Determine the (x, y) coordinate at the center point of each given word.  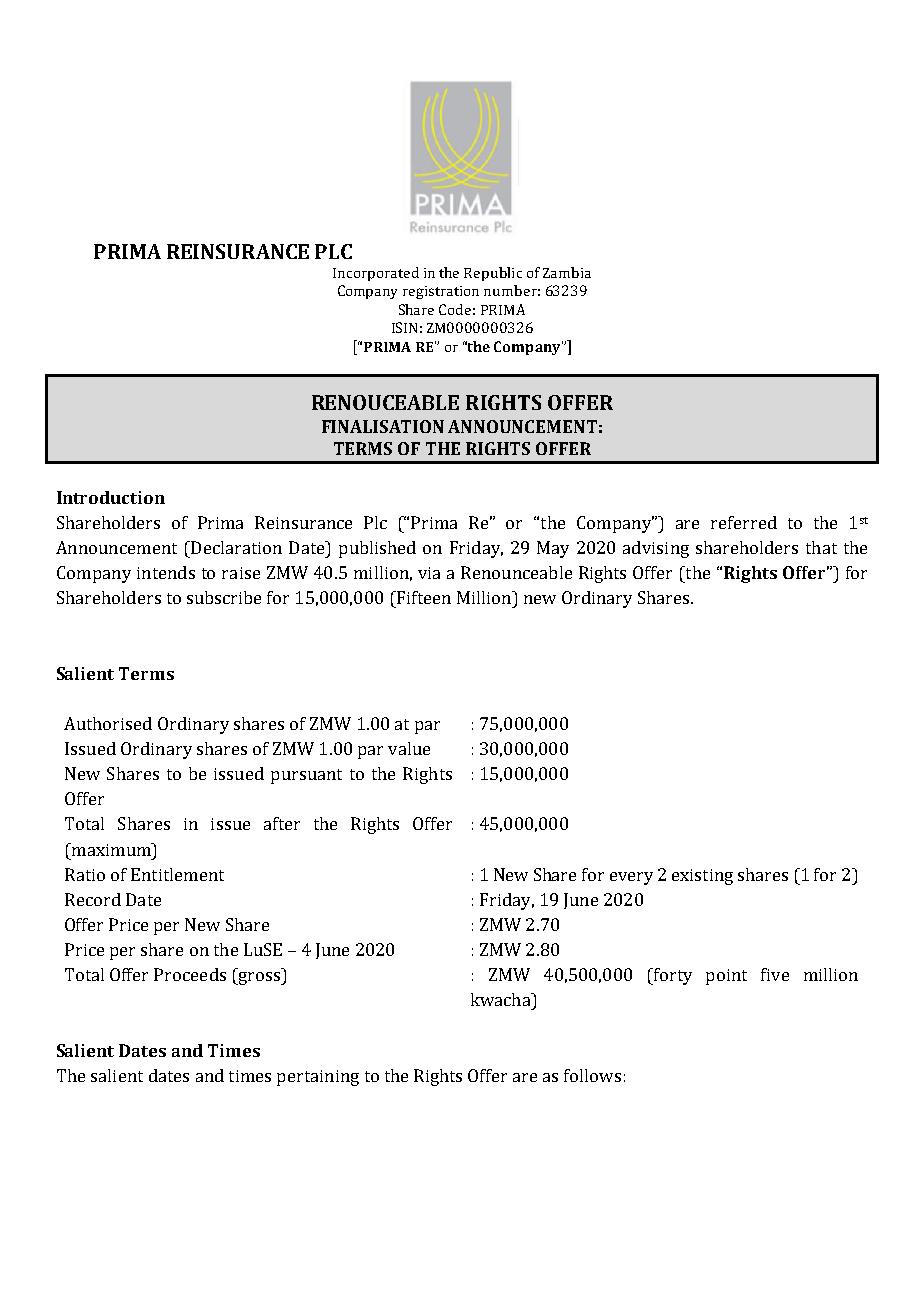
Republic (493, 274)
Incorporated (376, 274)
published (377, 549)
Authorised (108, 723)
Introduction (111, 497)
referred (744, 522)
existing (702, 877)
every (631, 878)
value (409, 748)
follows (592, 1075)
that (821, 547)
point (726, 977)
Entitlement (177, 874)
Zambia (567, 272)
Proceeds (190, 974)
